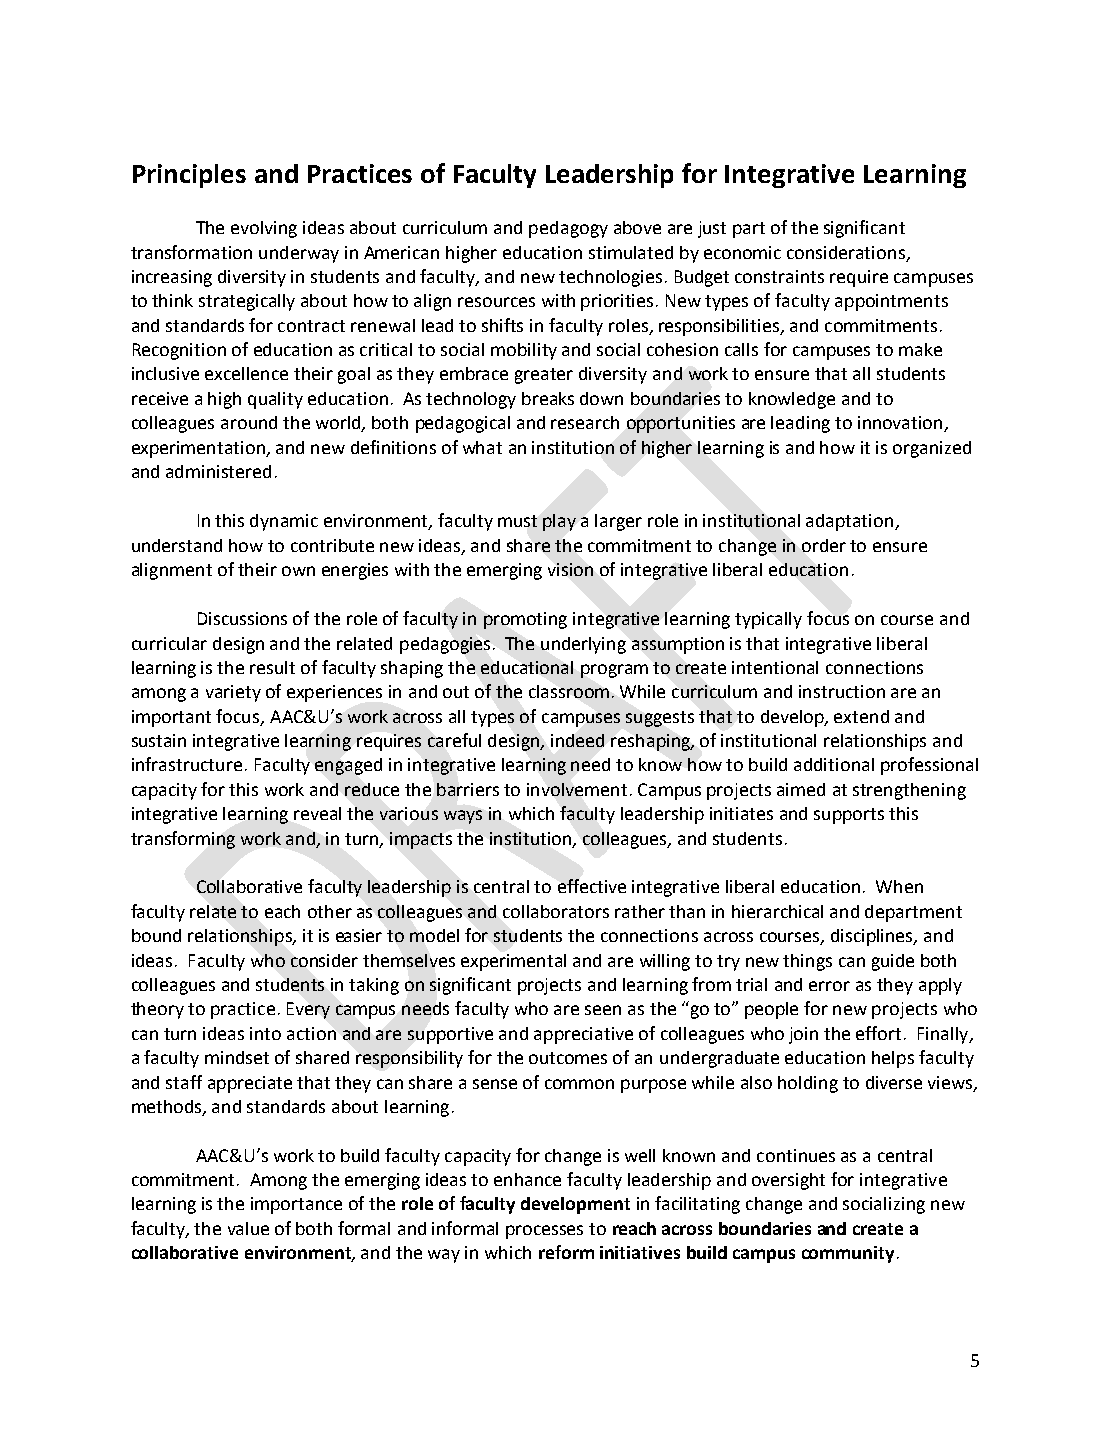 The image size is (1111, 1438). What do you see at coordinates (899, 886) in the image?
I see `When` at bounding box center [899, 886].
